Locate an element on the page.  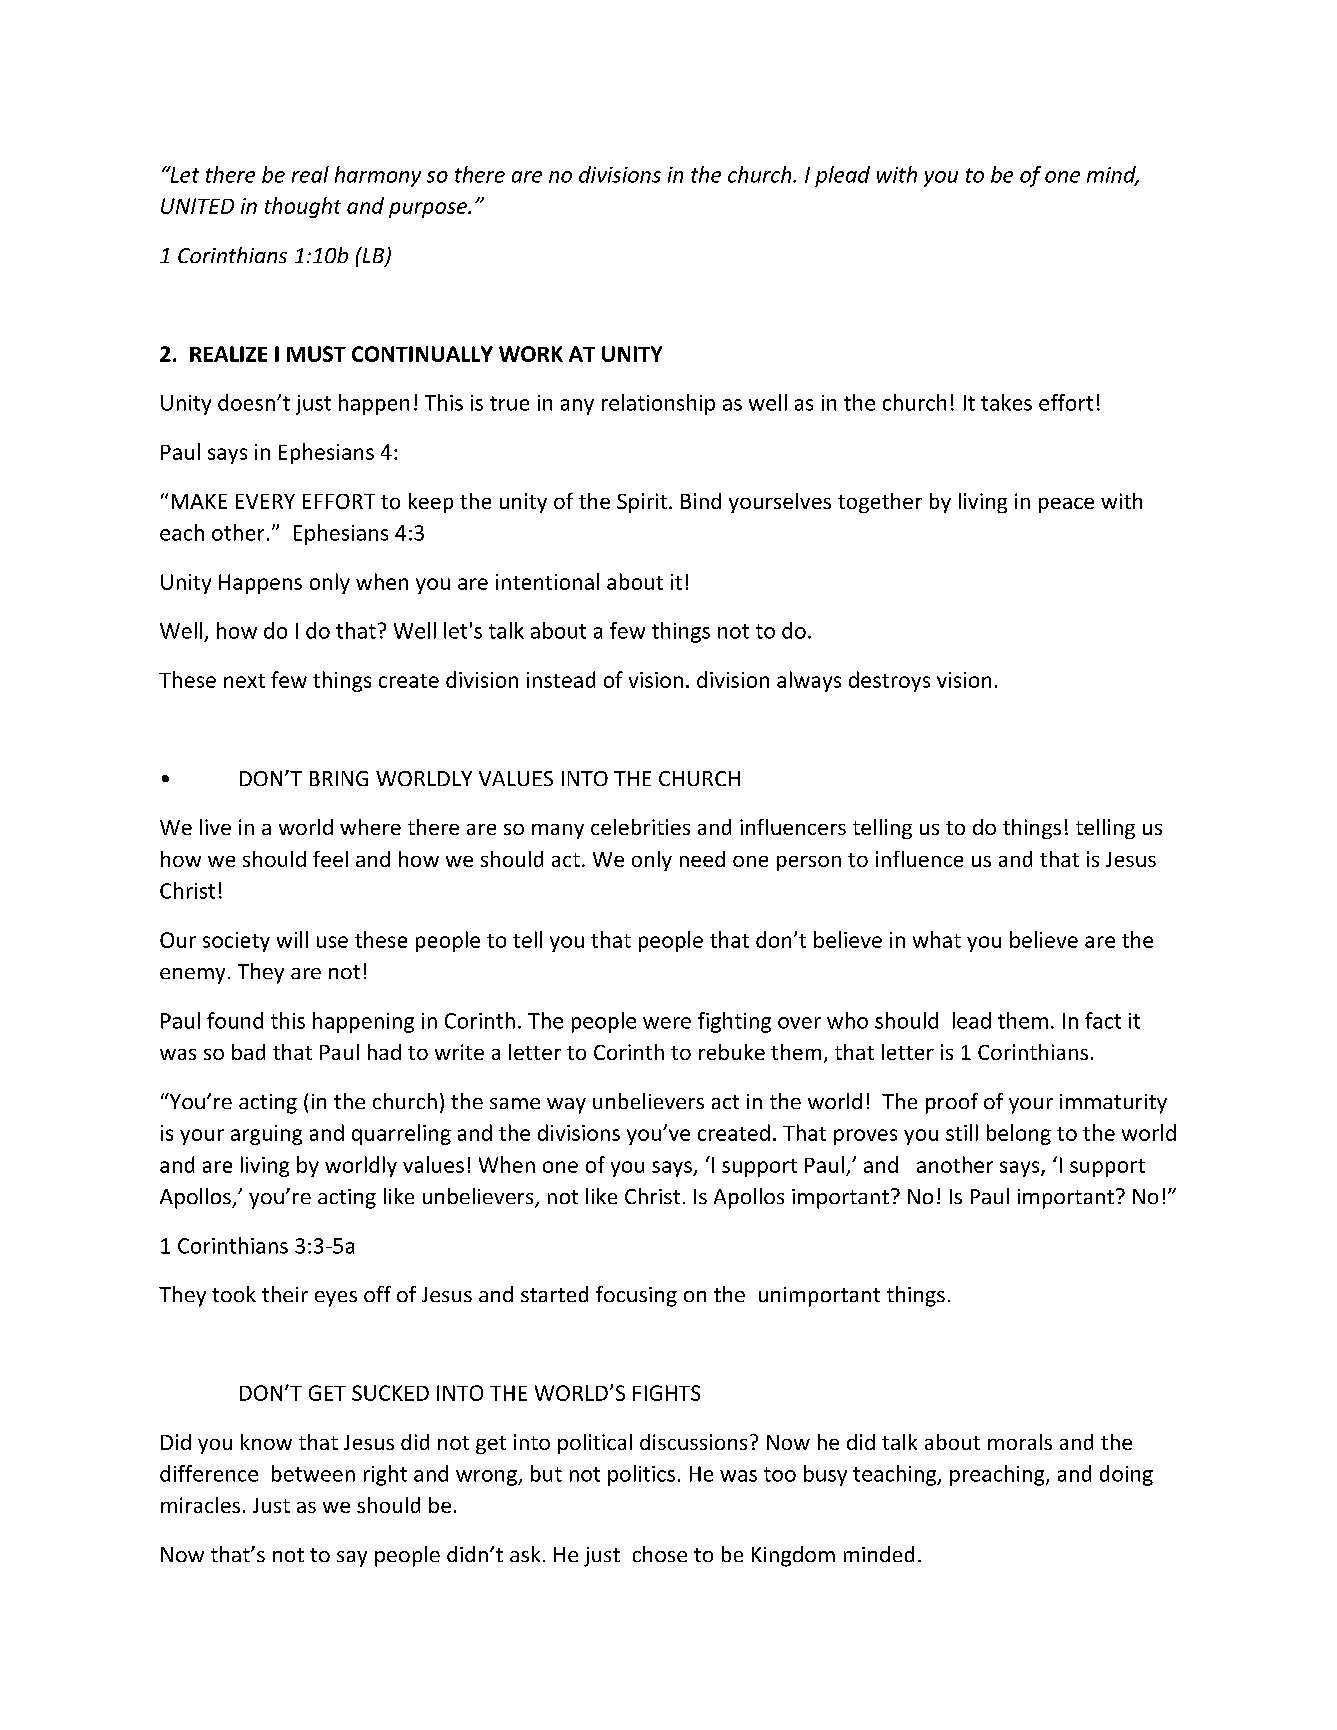
thought is located at coordinates (303, 207).
